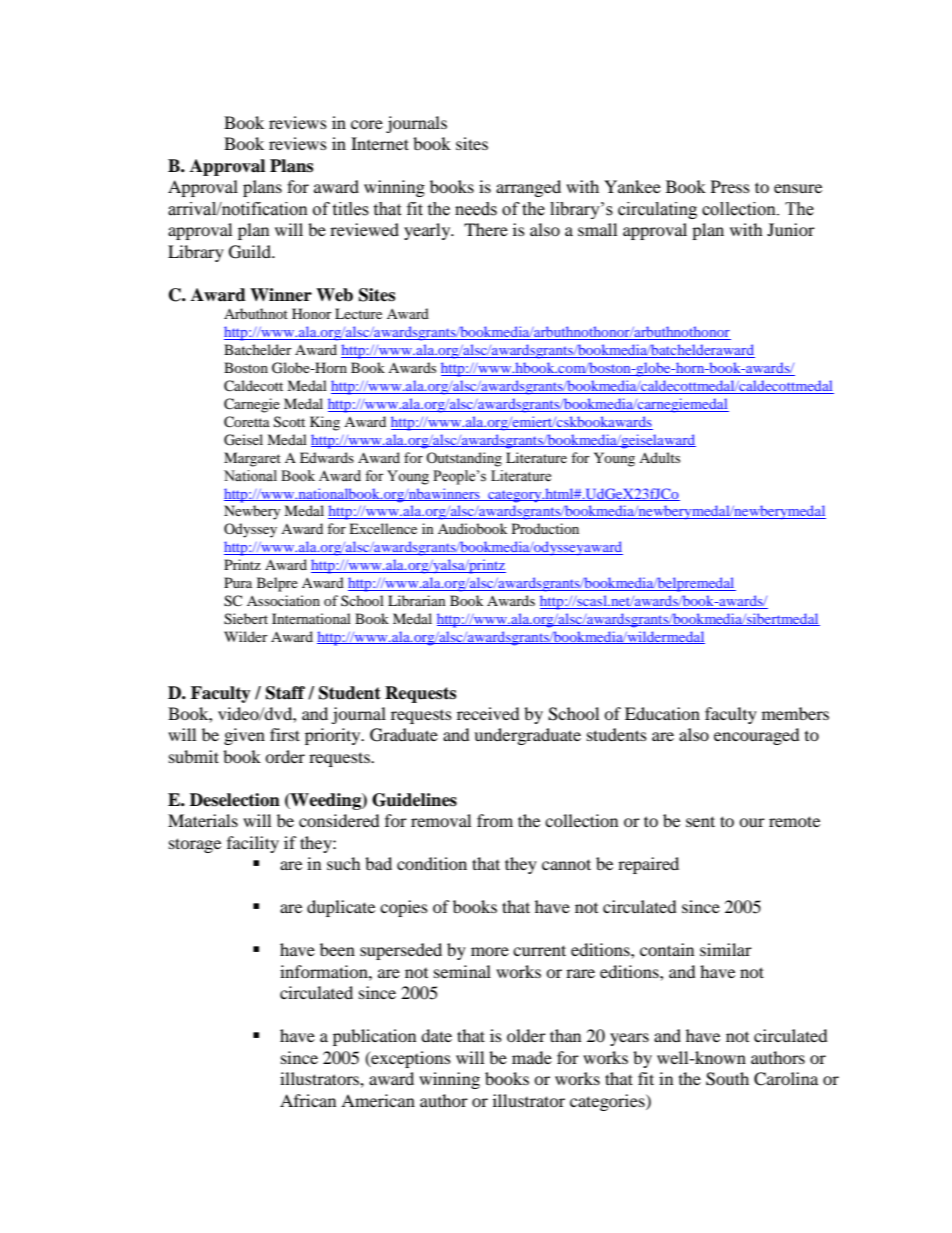  Describe the element at coordinates (727, 1079) in the image. I see `South` at that location.
